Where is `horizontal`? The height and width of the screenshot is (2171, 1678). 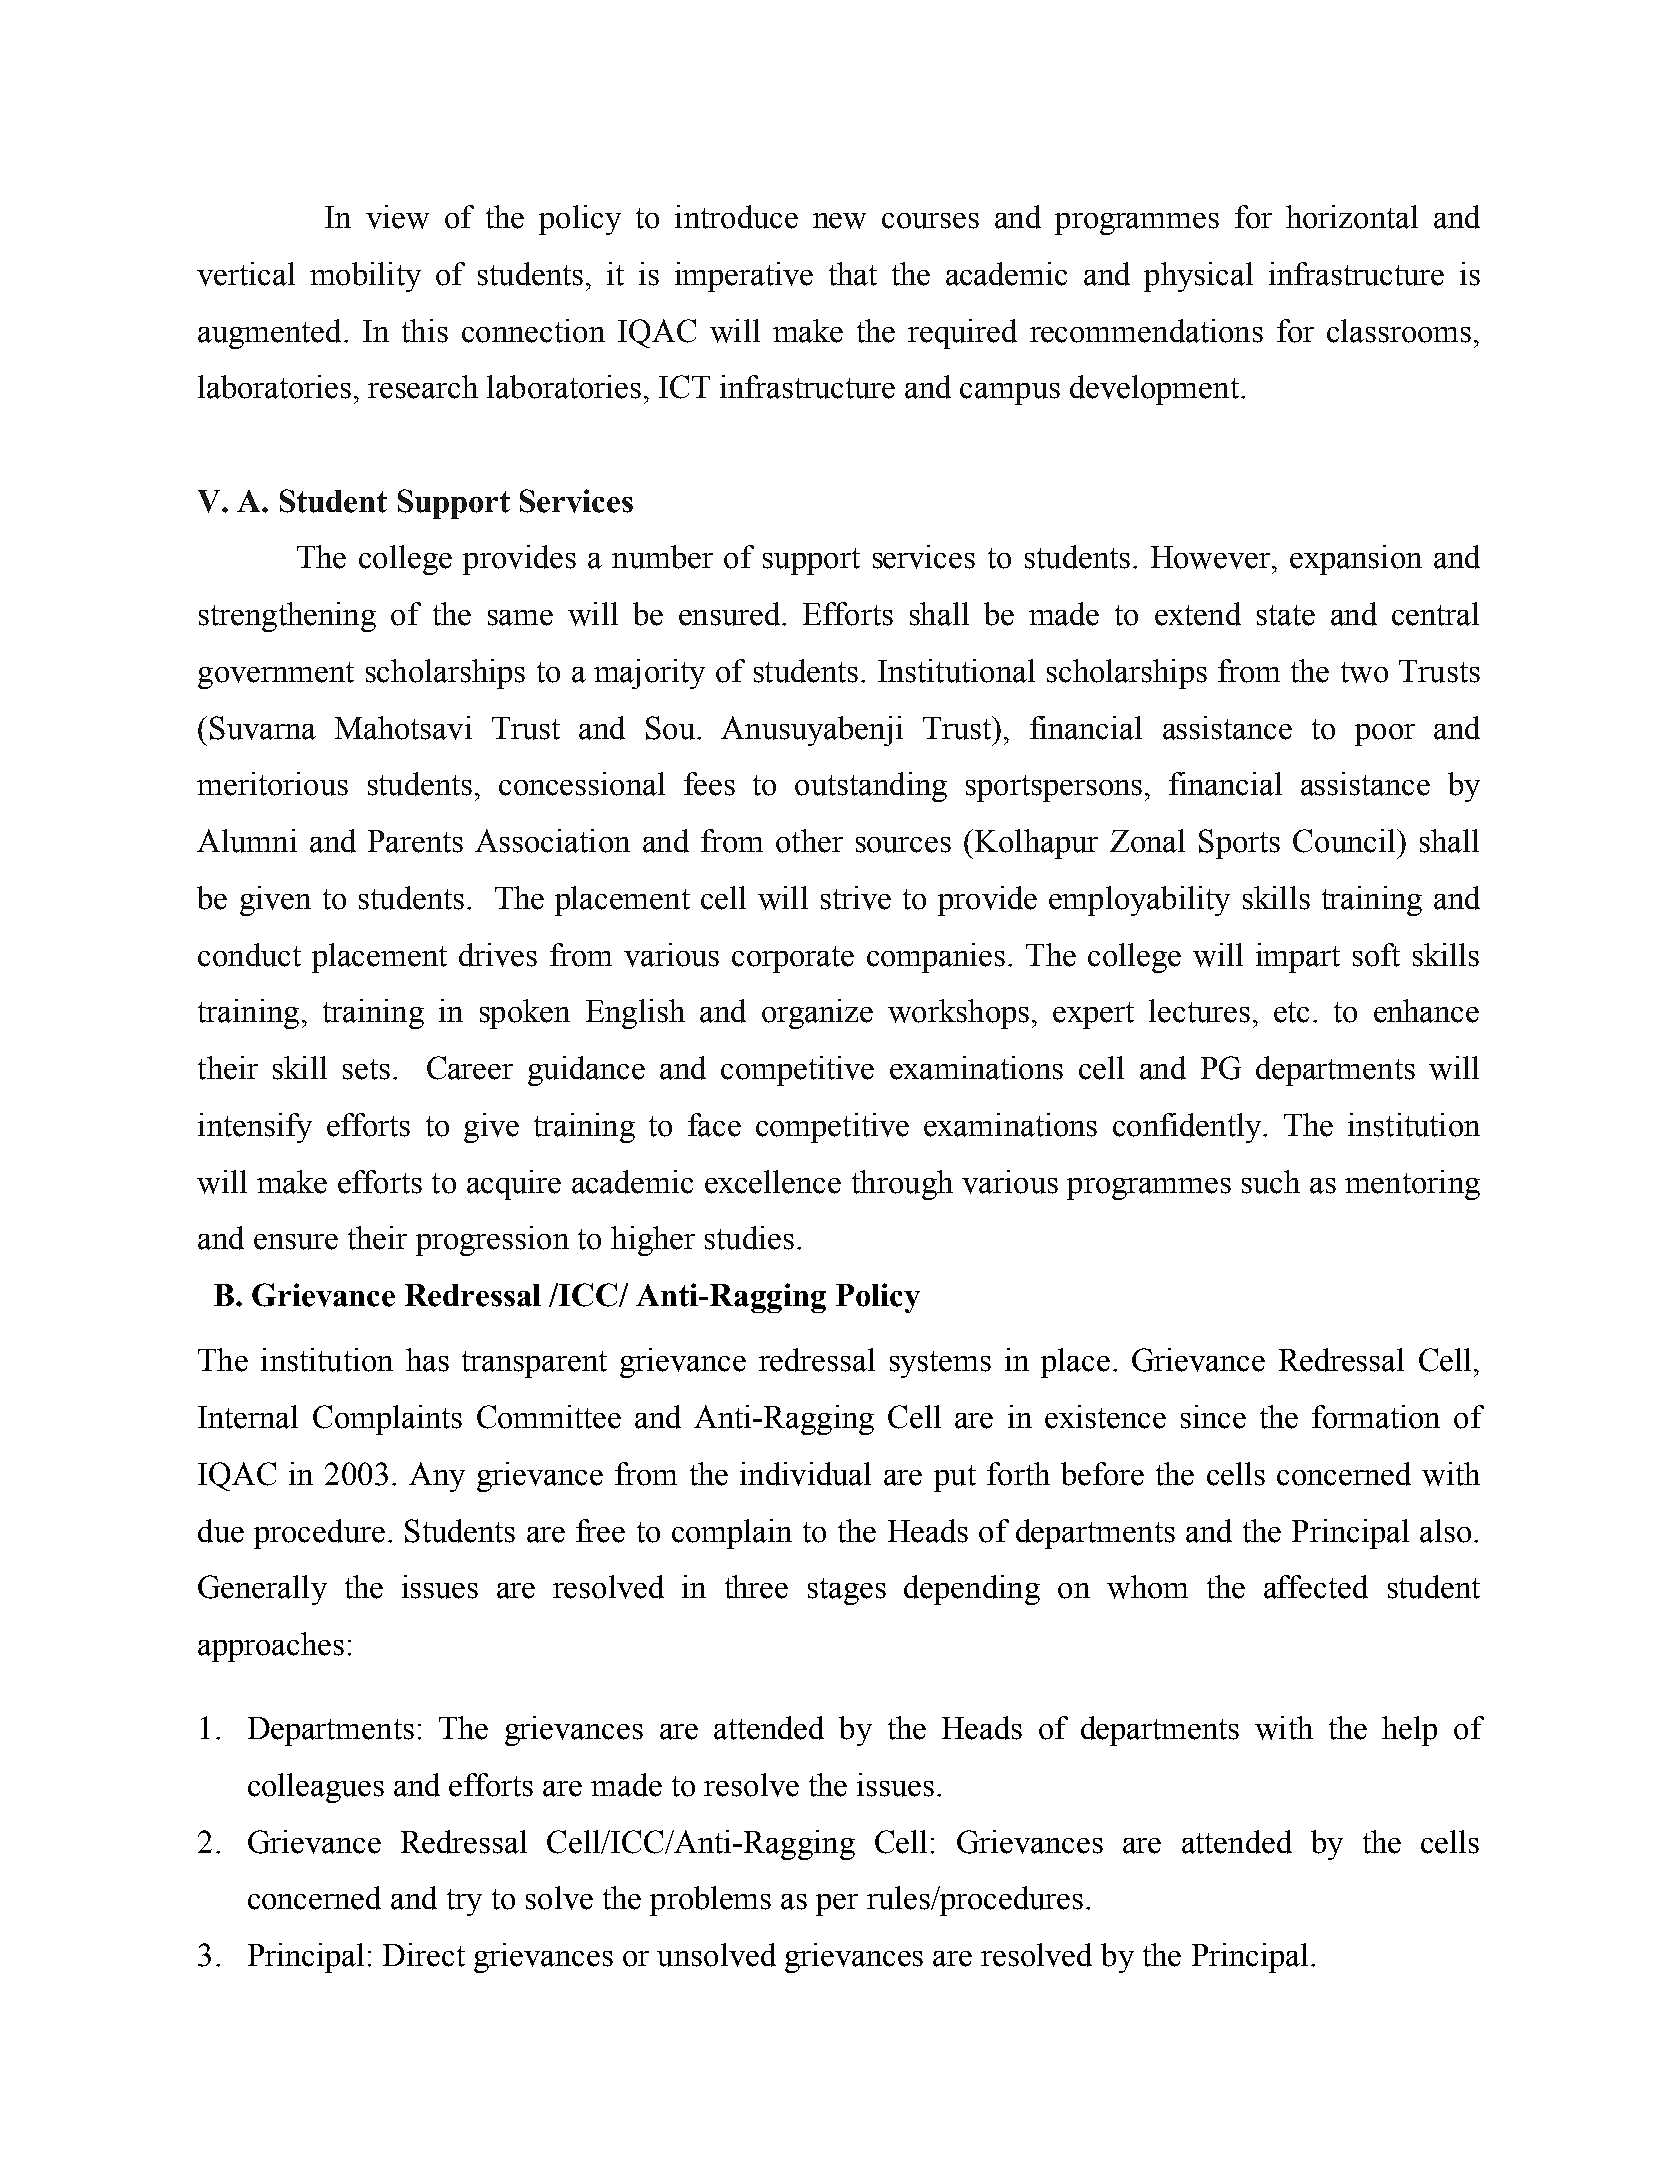 horizontal is located at coordinates (1352, 217).
